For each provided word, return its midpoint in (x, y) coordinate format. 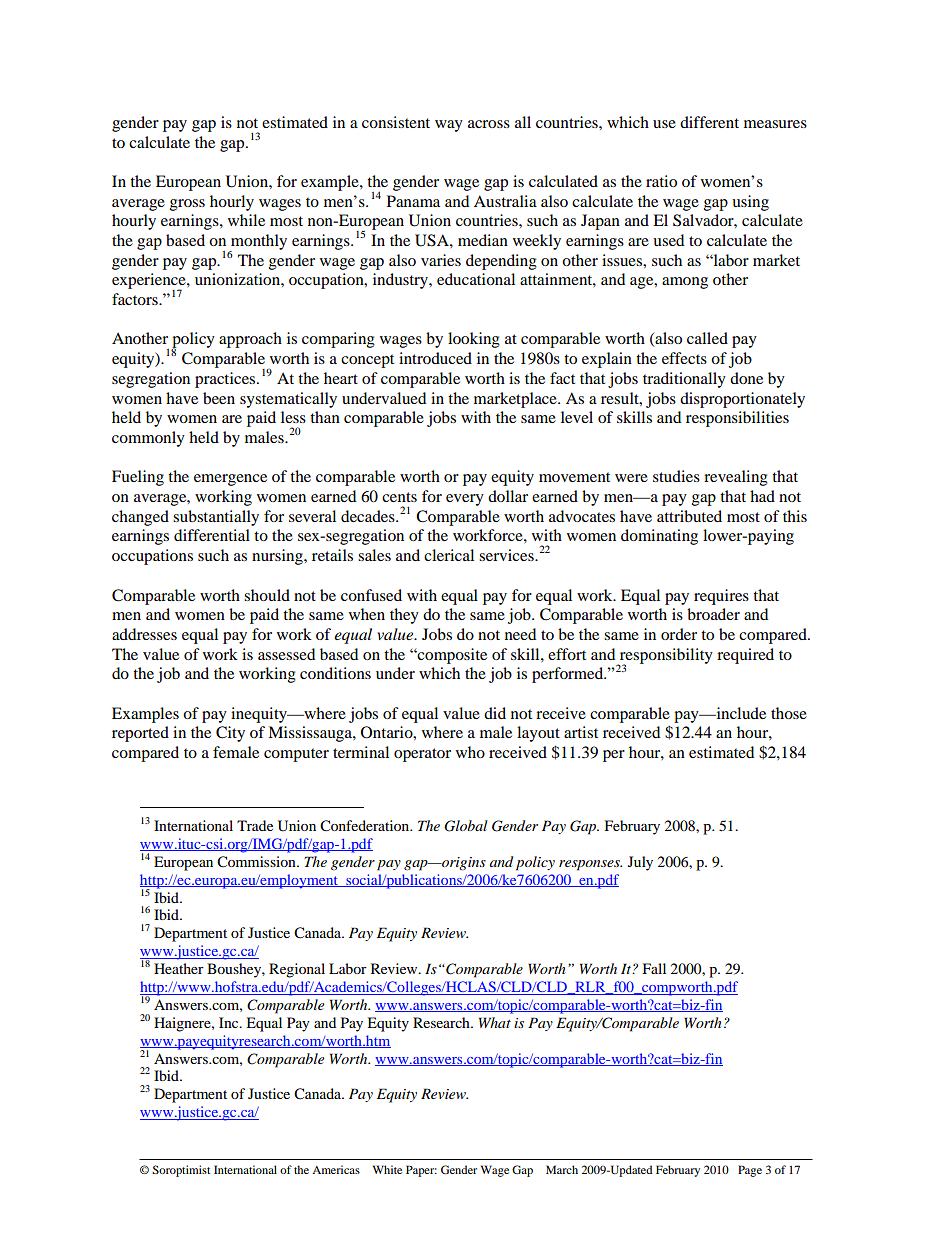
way (449, 126)
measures (775, 124)
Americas (336, 1169)
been (219, 398)
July (640, 863)
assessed (286, 654)
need (520, 634)
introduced (435, 358)
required (745, 656)
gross (187, 205)
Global (466, 826)
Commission (257, 862)
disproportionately (742, 400)
